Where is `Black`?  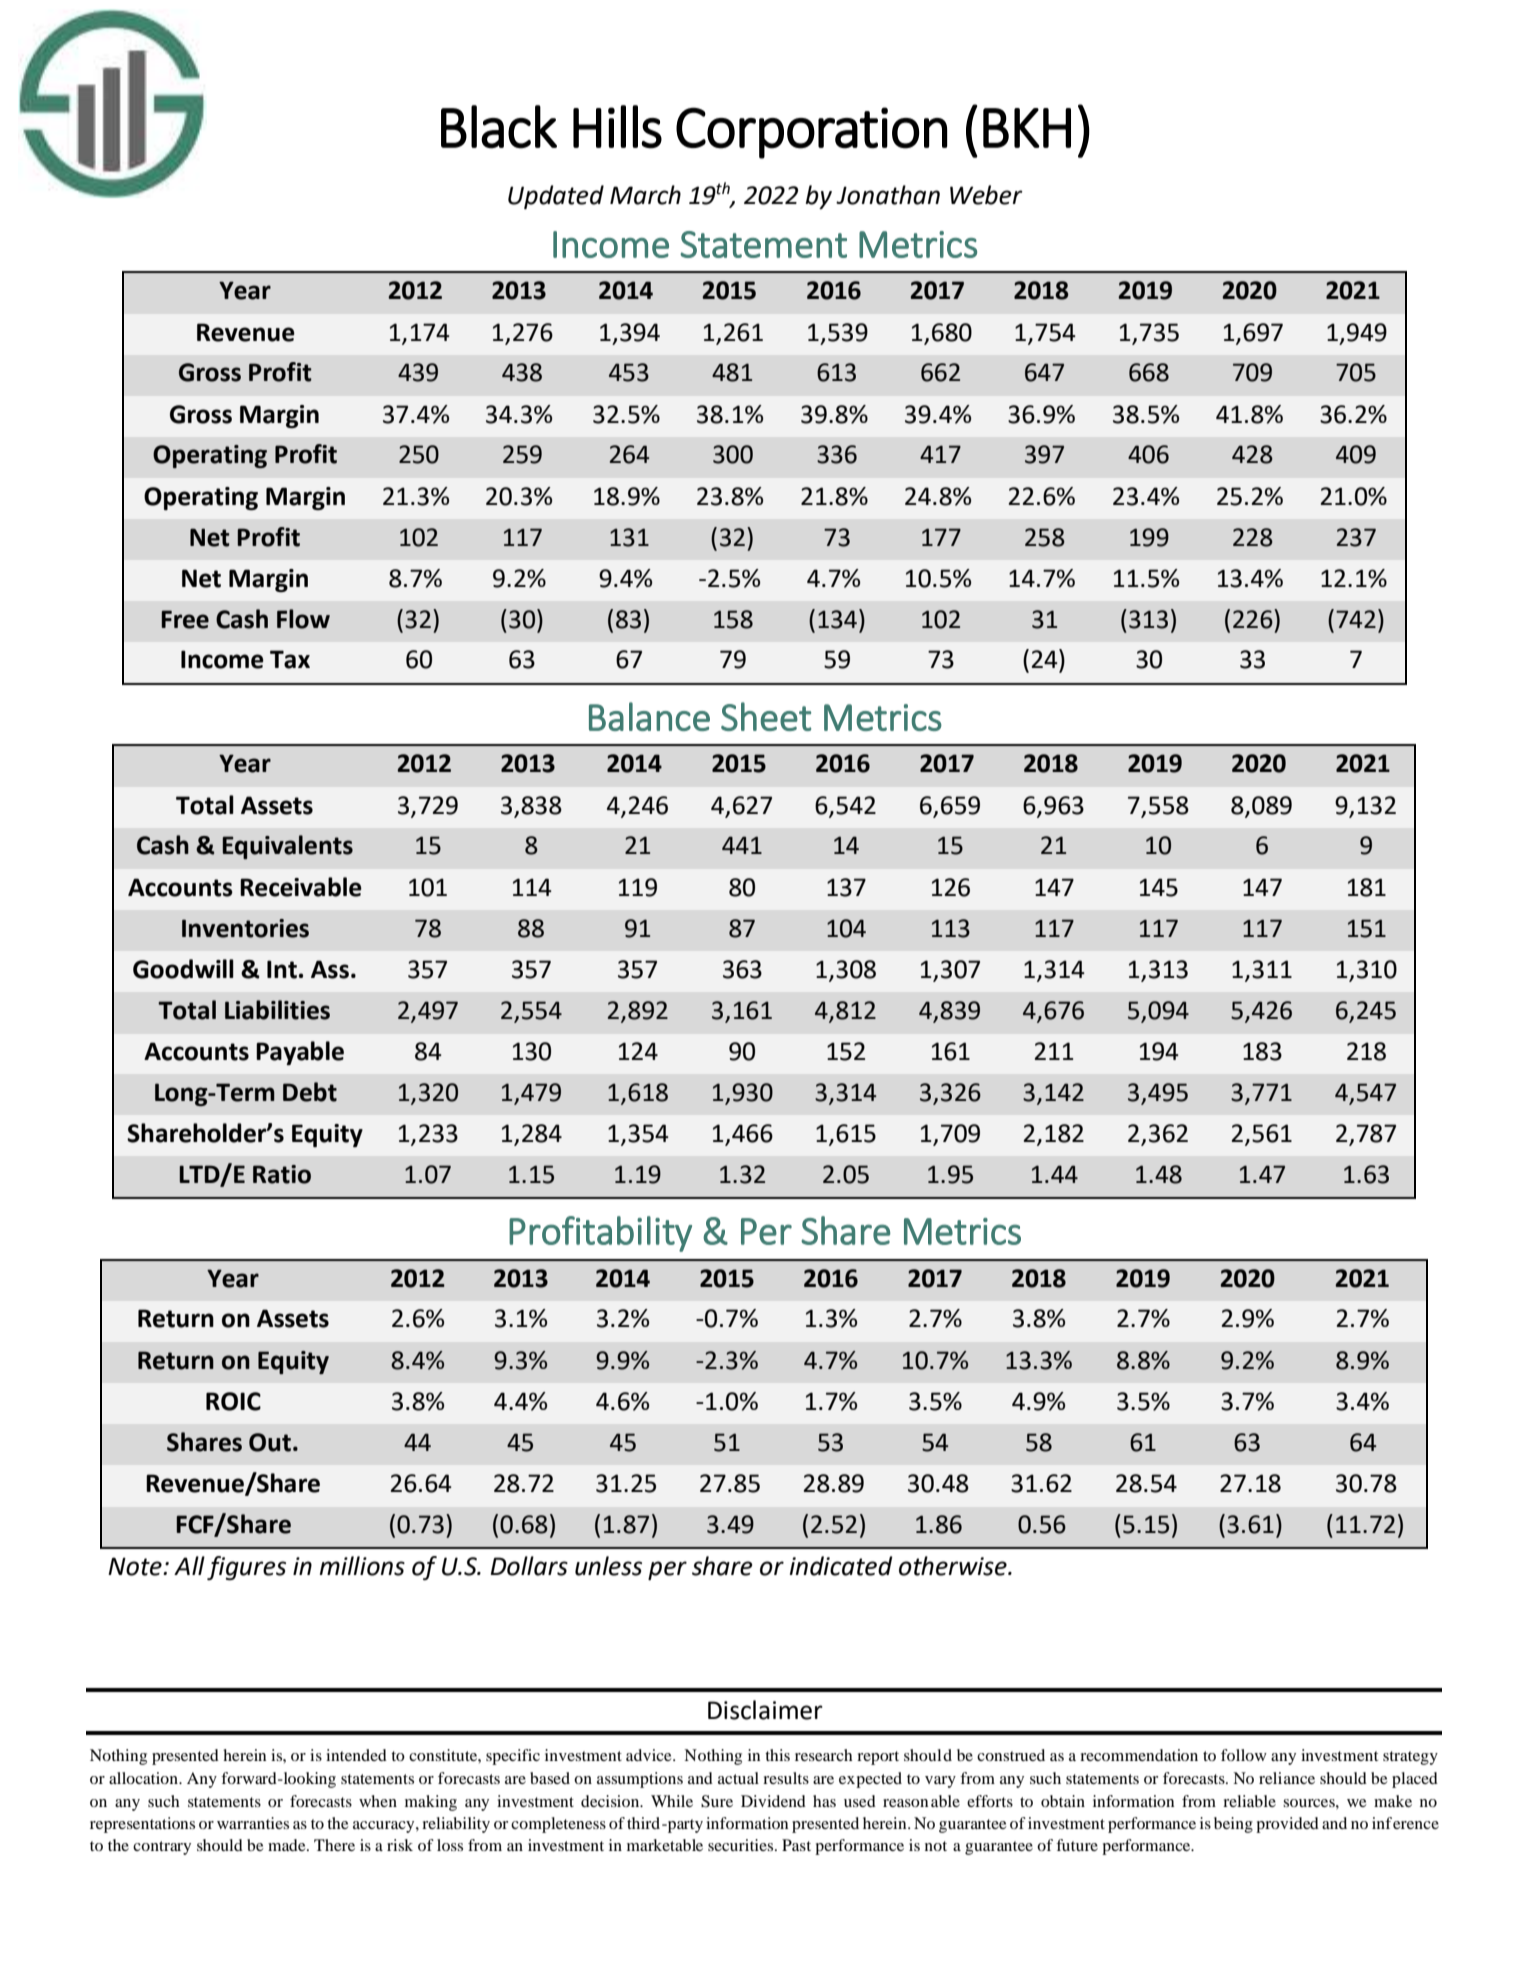 Black is located at coordinates (499, 127).
